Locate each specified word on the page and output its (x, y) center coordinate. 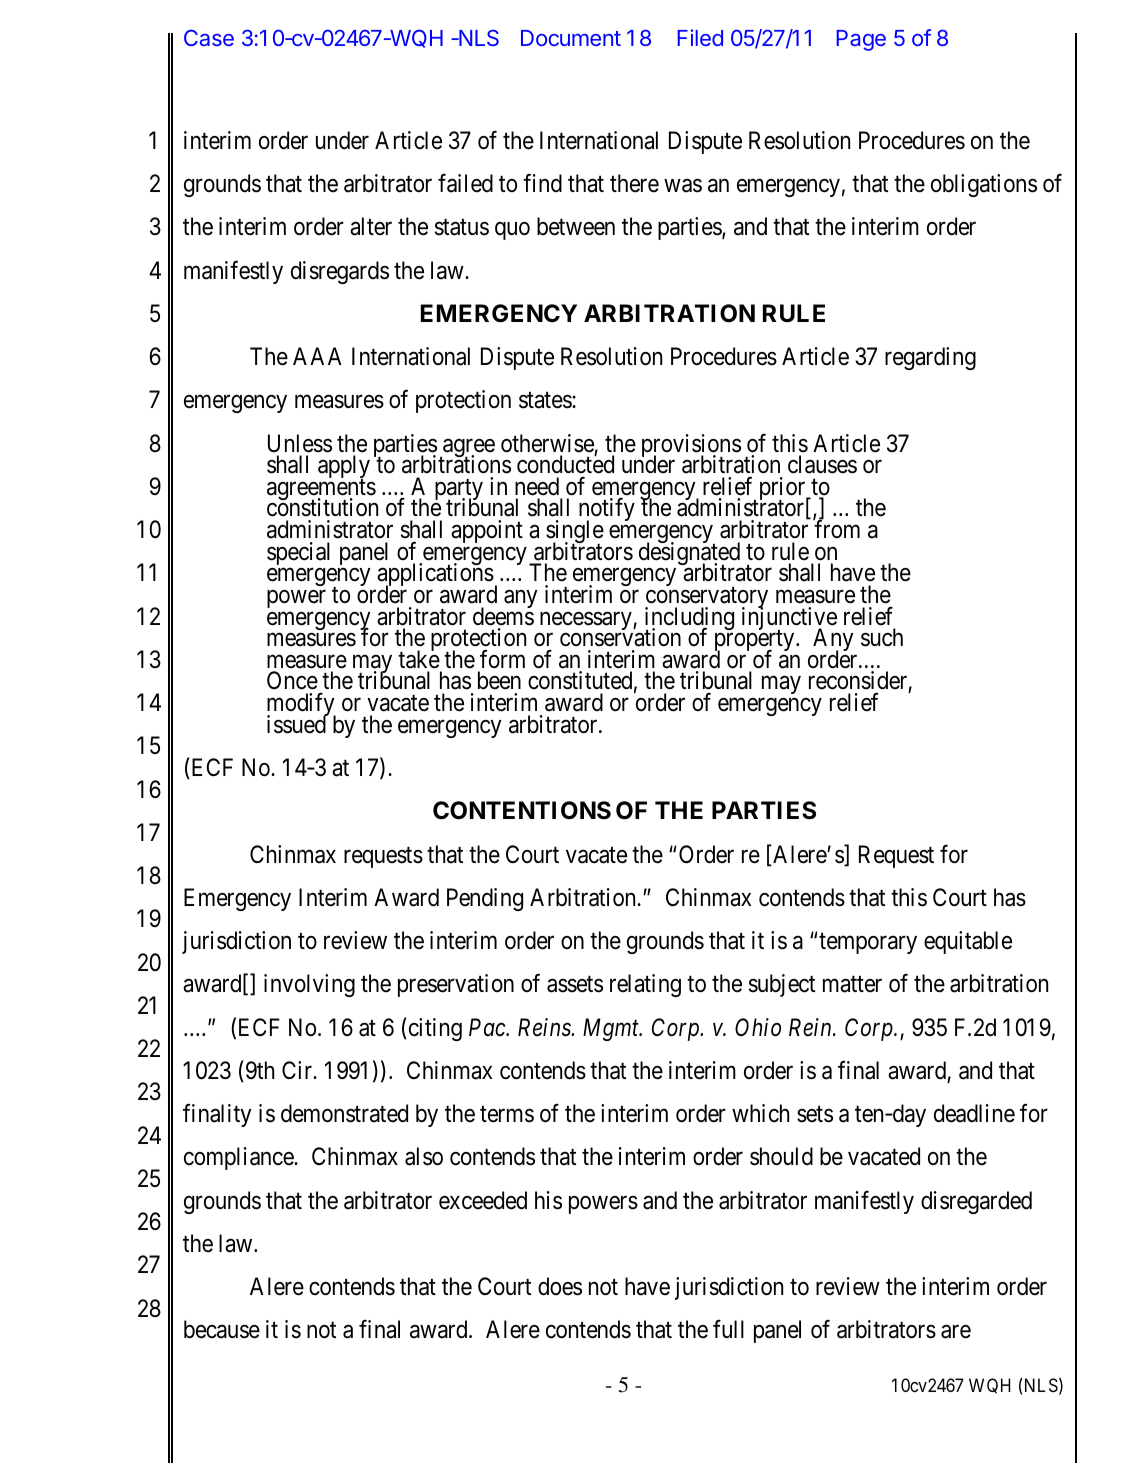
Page (861, 40)
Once (292, 680)
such (882, 637)
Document (571, 38)
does (560, 1286)
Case (209, 37)
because (222, 1329)
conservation (620, 637)
